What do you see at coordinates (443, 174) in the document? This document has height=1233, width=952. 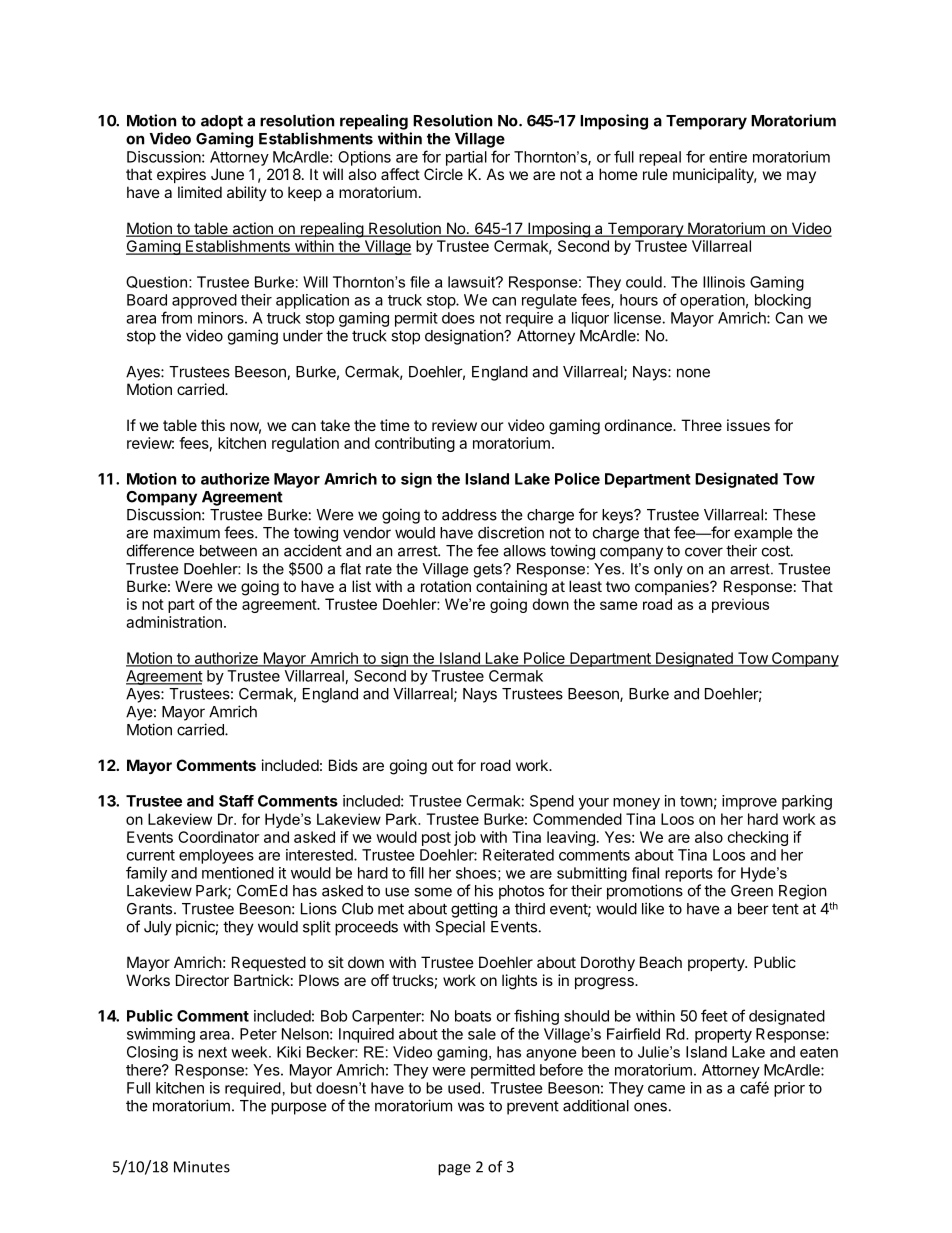 I see `Circle` at bounding box center [443, 174].
